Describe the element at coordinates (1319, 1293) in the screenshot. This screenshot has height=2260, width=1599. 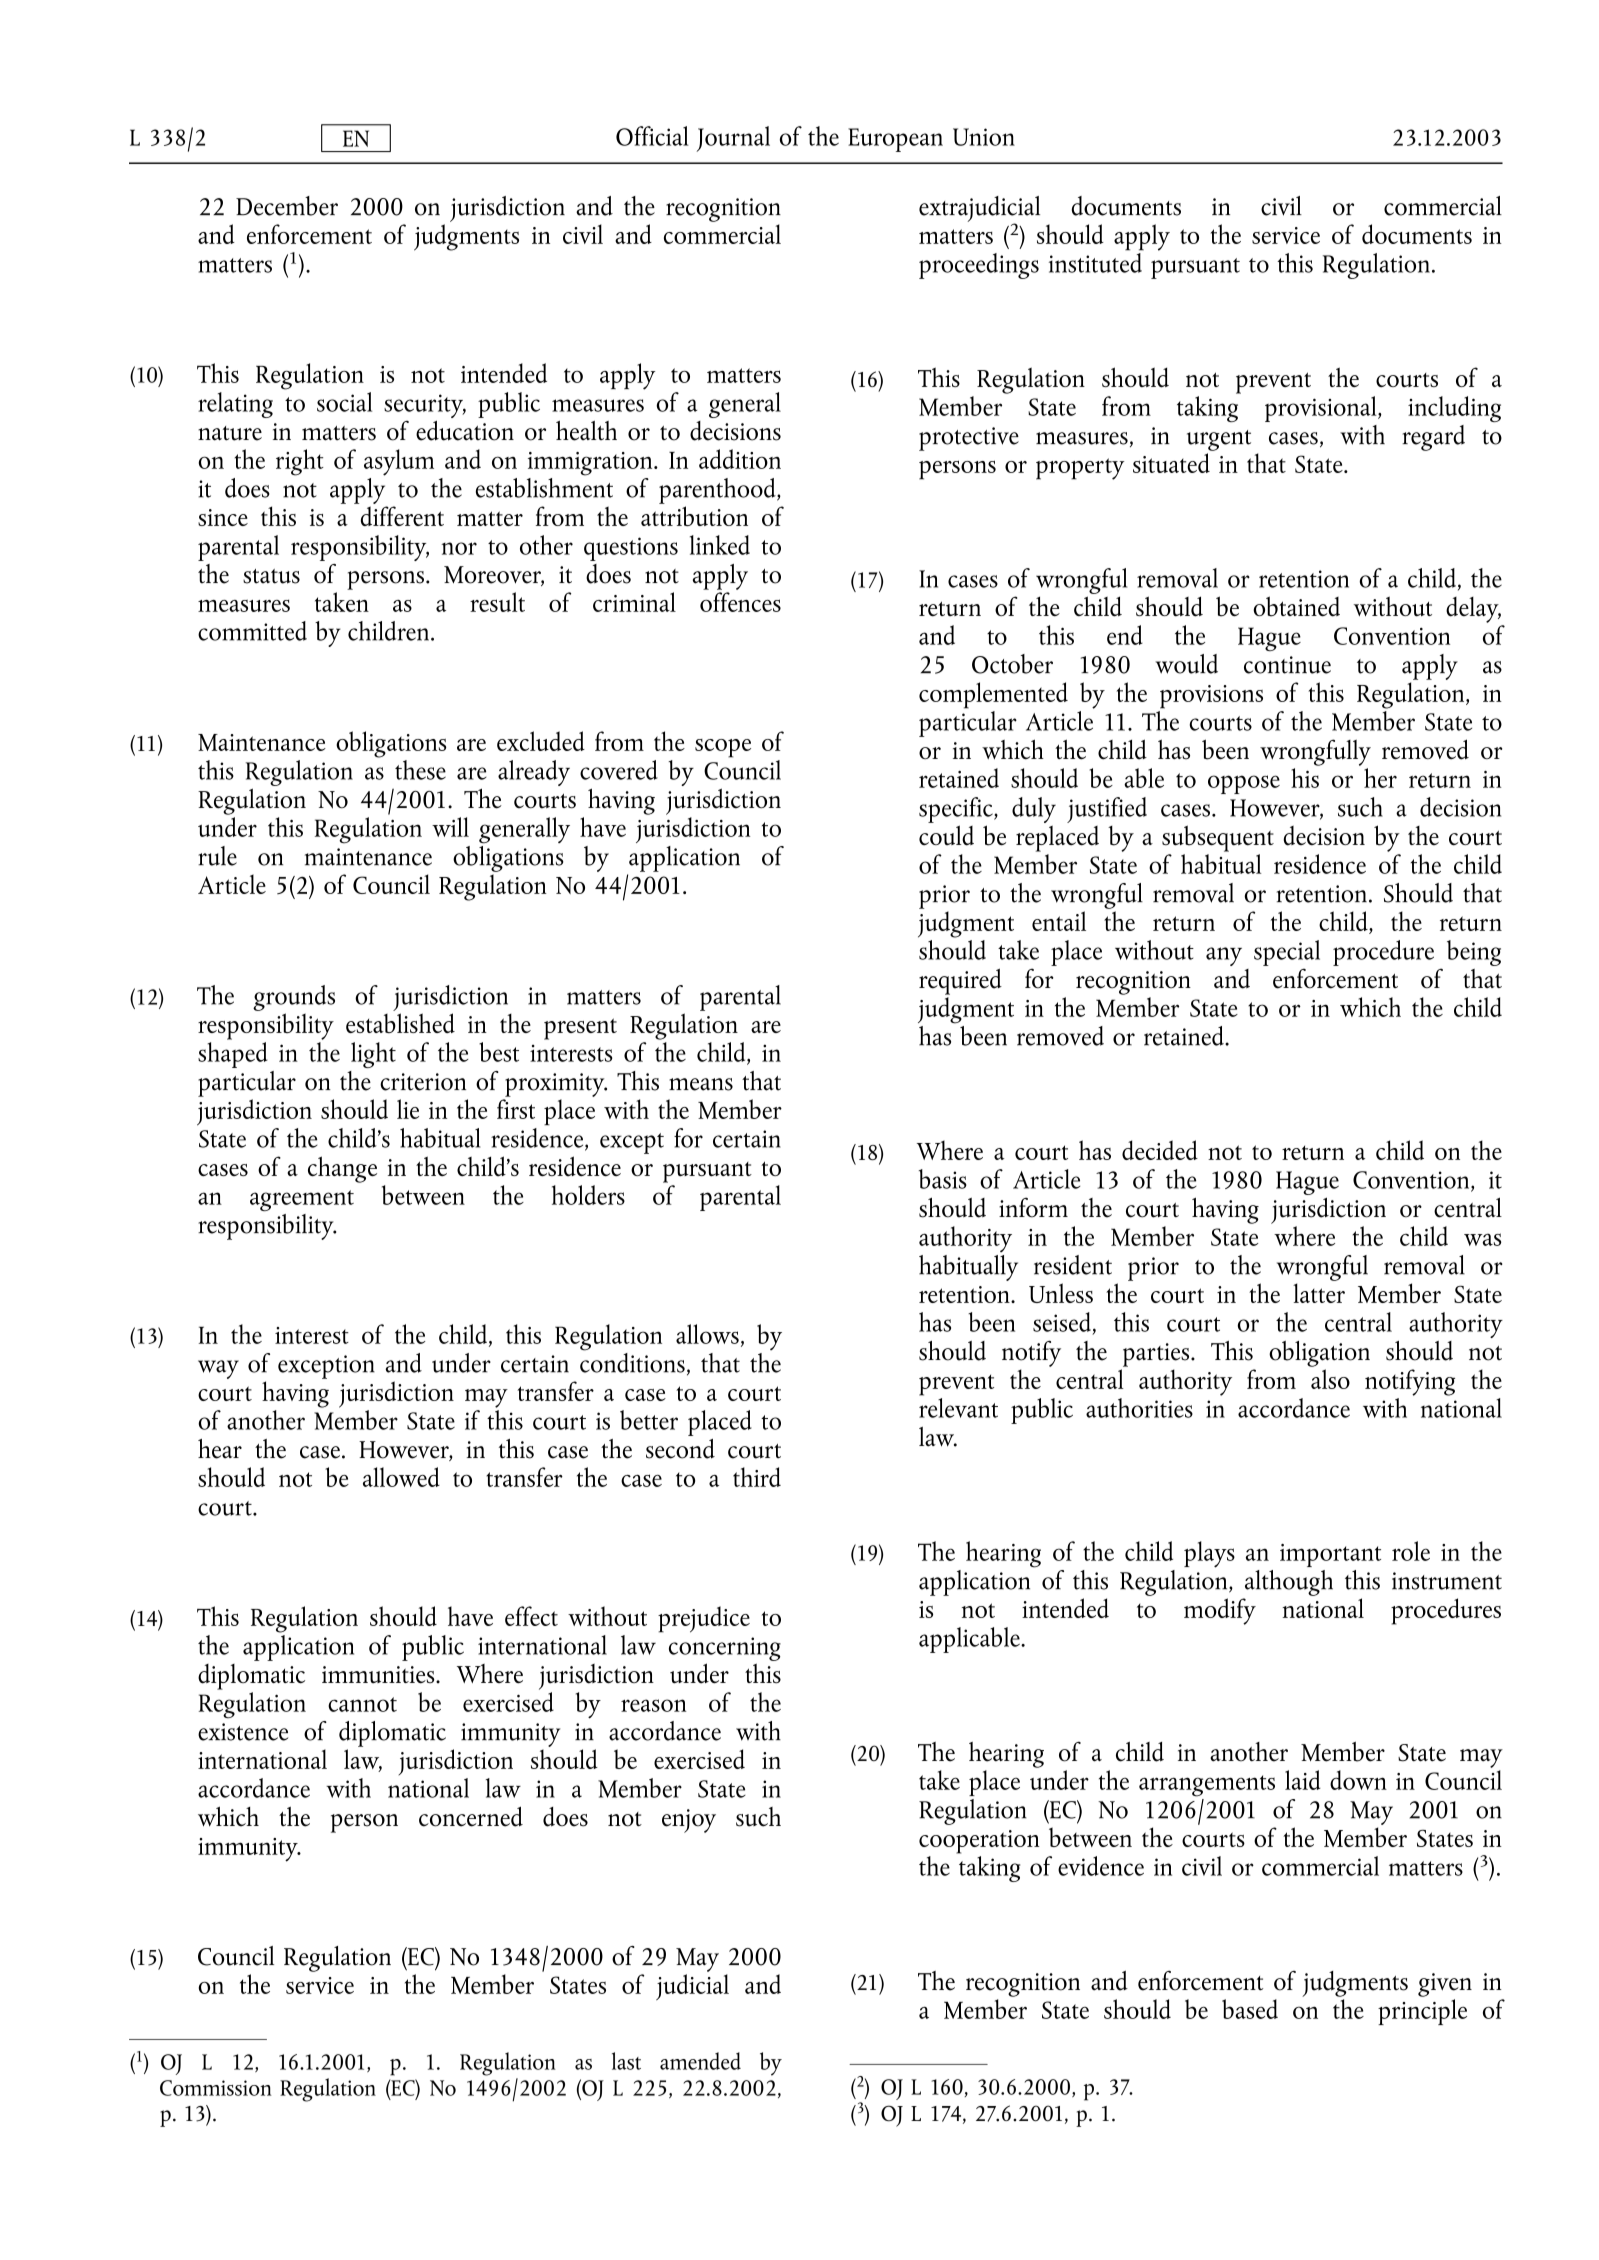
I see `latter` at that location.
